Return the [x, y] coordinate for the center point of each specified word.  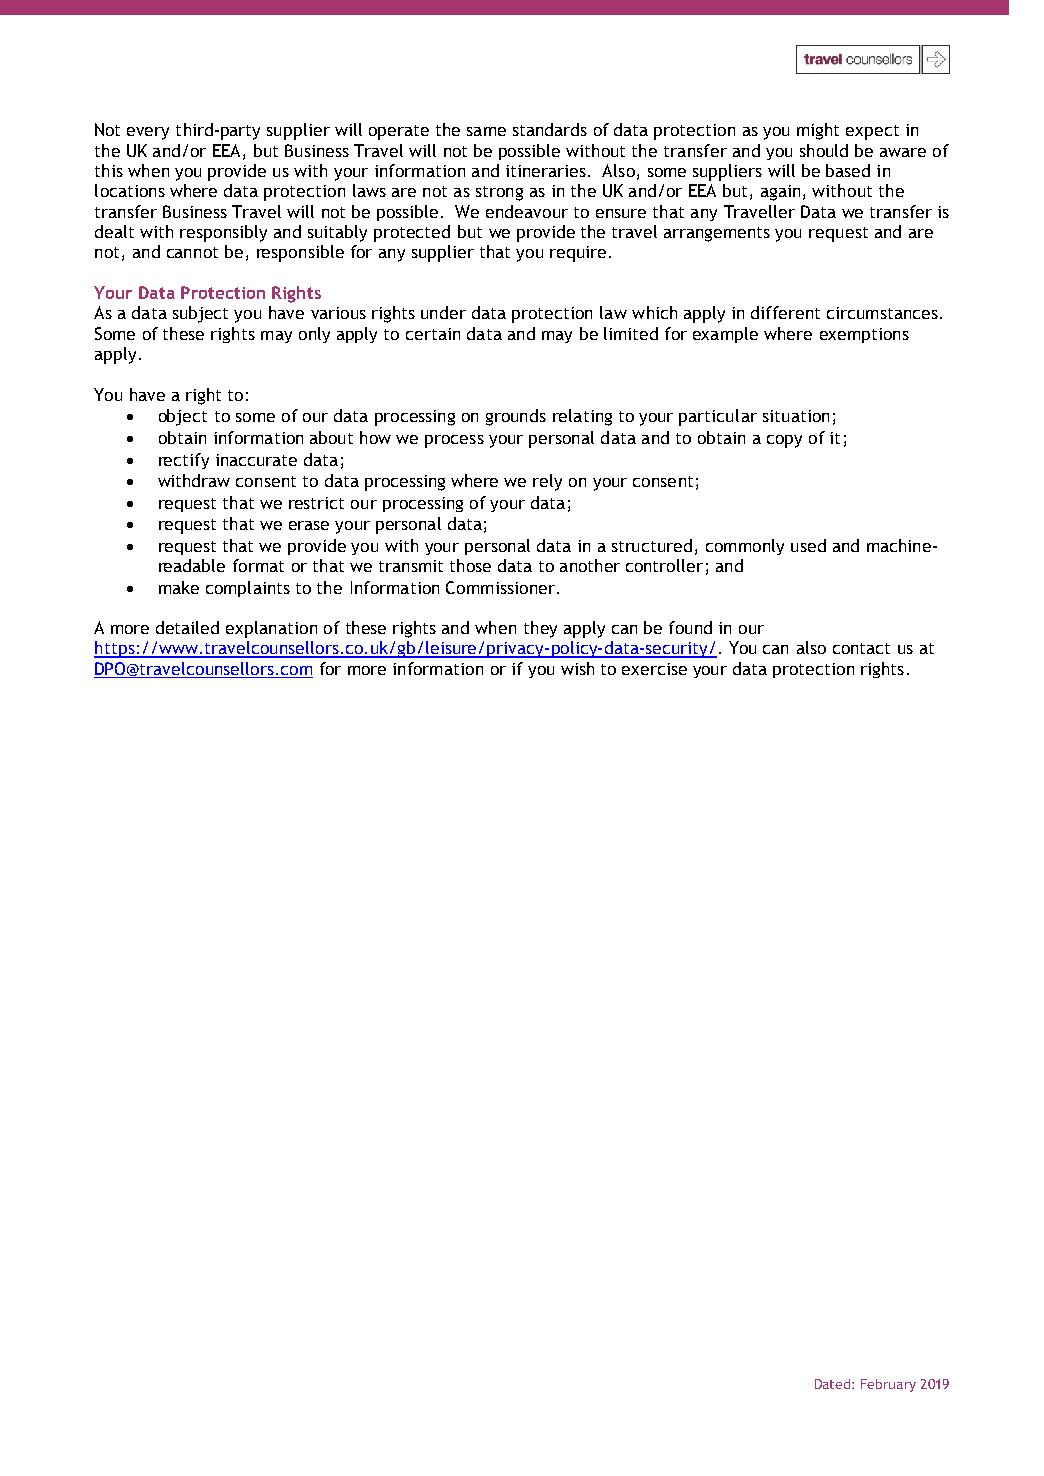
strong [499, 193]
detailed [187, 627]
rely [547, 482]
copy [784, 441]
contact [861, 648]
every [148, 133]
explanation [271, 629]
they [540, 629]
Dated [834, 1384]
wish [577, 668]
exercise [654, 669]
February [888, 1385]
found [690, 627]
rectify [184, 461]
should [824, 150]
